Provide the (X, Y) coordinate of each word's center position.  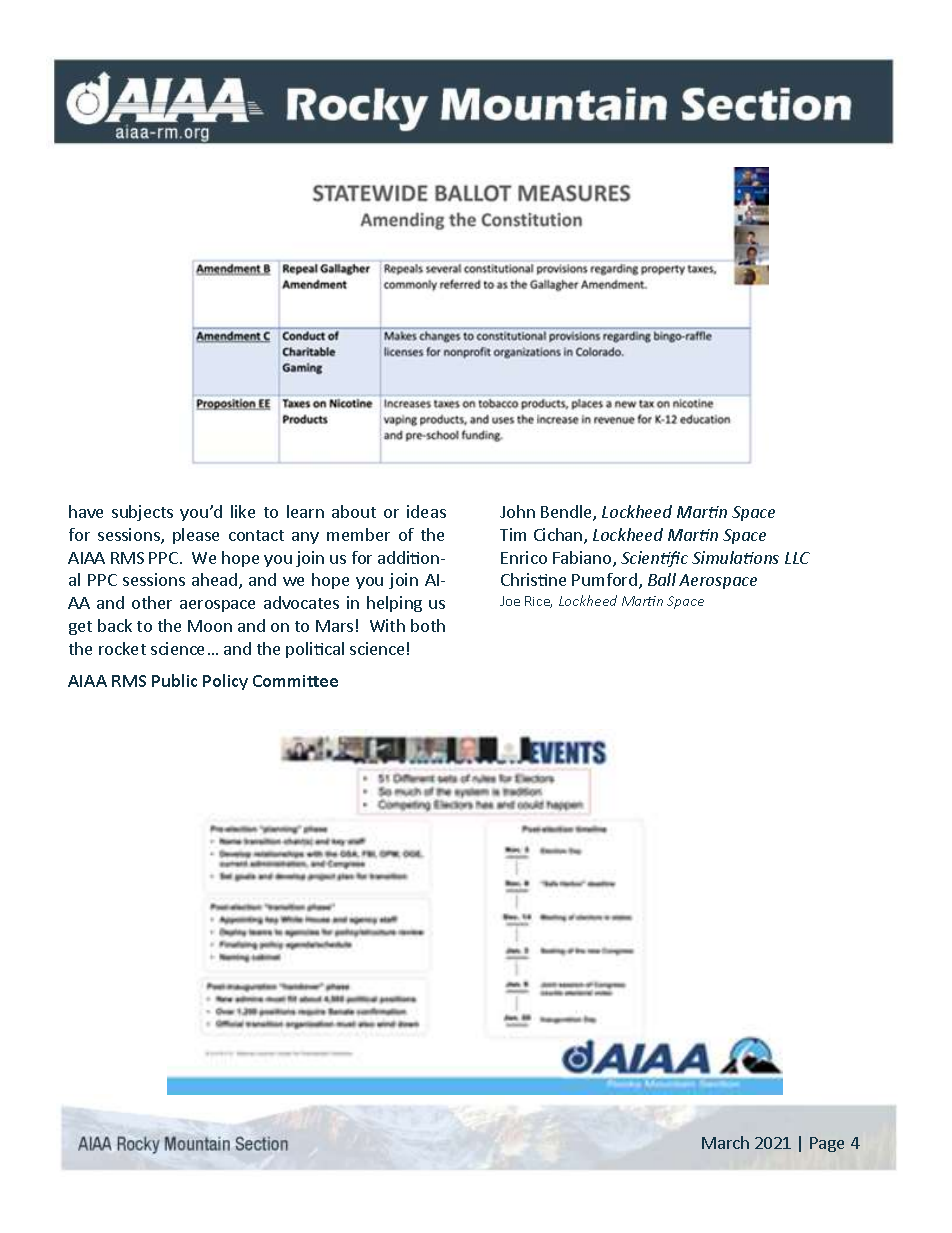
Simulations (735, 557)
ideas (426, 511)
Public (174, 680)
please (196, 536)
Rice (538, 602)
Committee (295, 681)
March (725, 1142)
